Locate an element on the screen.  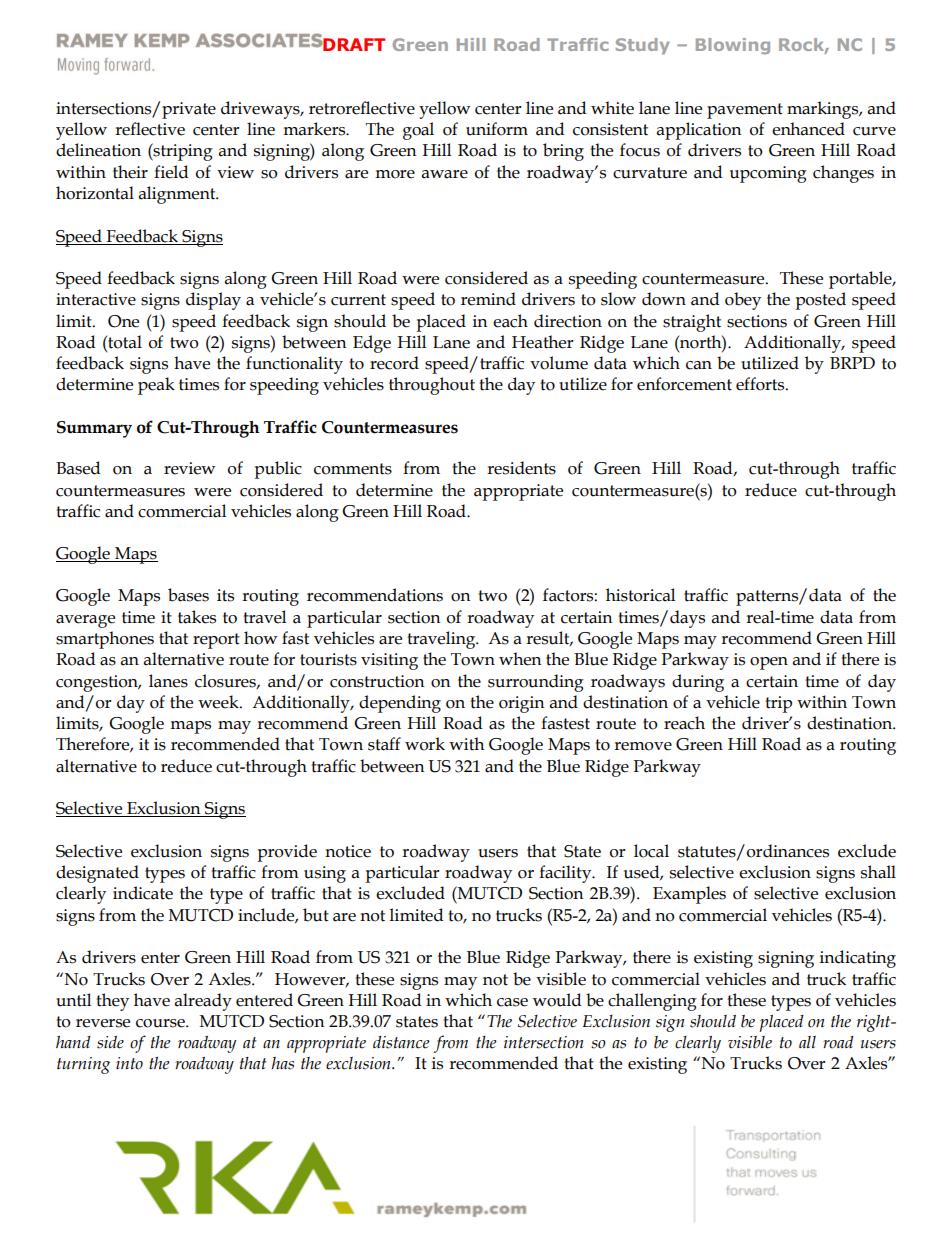
challenging is located at coordinates (652, 1002).
